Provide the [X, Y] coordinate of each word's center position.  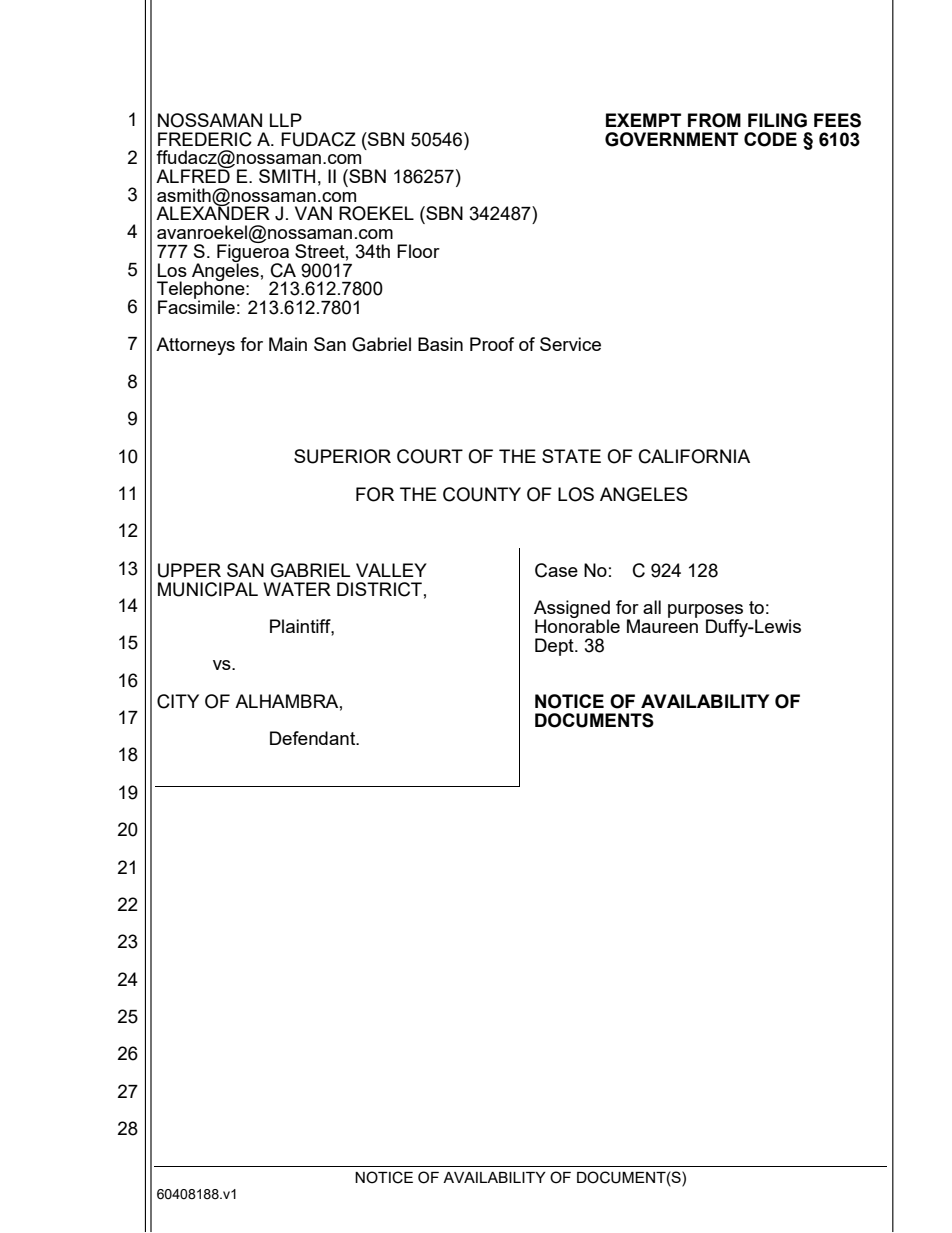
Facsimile [196, 306]
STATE [571, 456]
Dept [555, 647]
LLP [286, 120]
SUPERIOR [342, 456]
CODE [770, 139]
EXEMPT [643, 120]
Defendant [314, 738]
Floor [418, 251]
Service [570, 344]
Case [556, 570]
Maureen [662, 625]
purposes [705, 612]
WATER [297, 589]
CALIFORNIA [694, 456]
